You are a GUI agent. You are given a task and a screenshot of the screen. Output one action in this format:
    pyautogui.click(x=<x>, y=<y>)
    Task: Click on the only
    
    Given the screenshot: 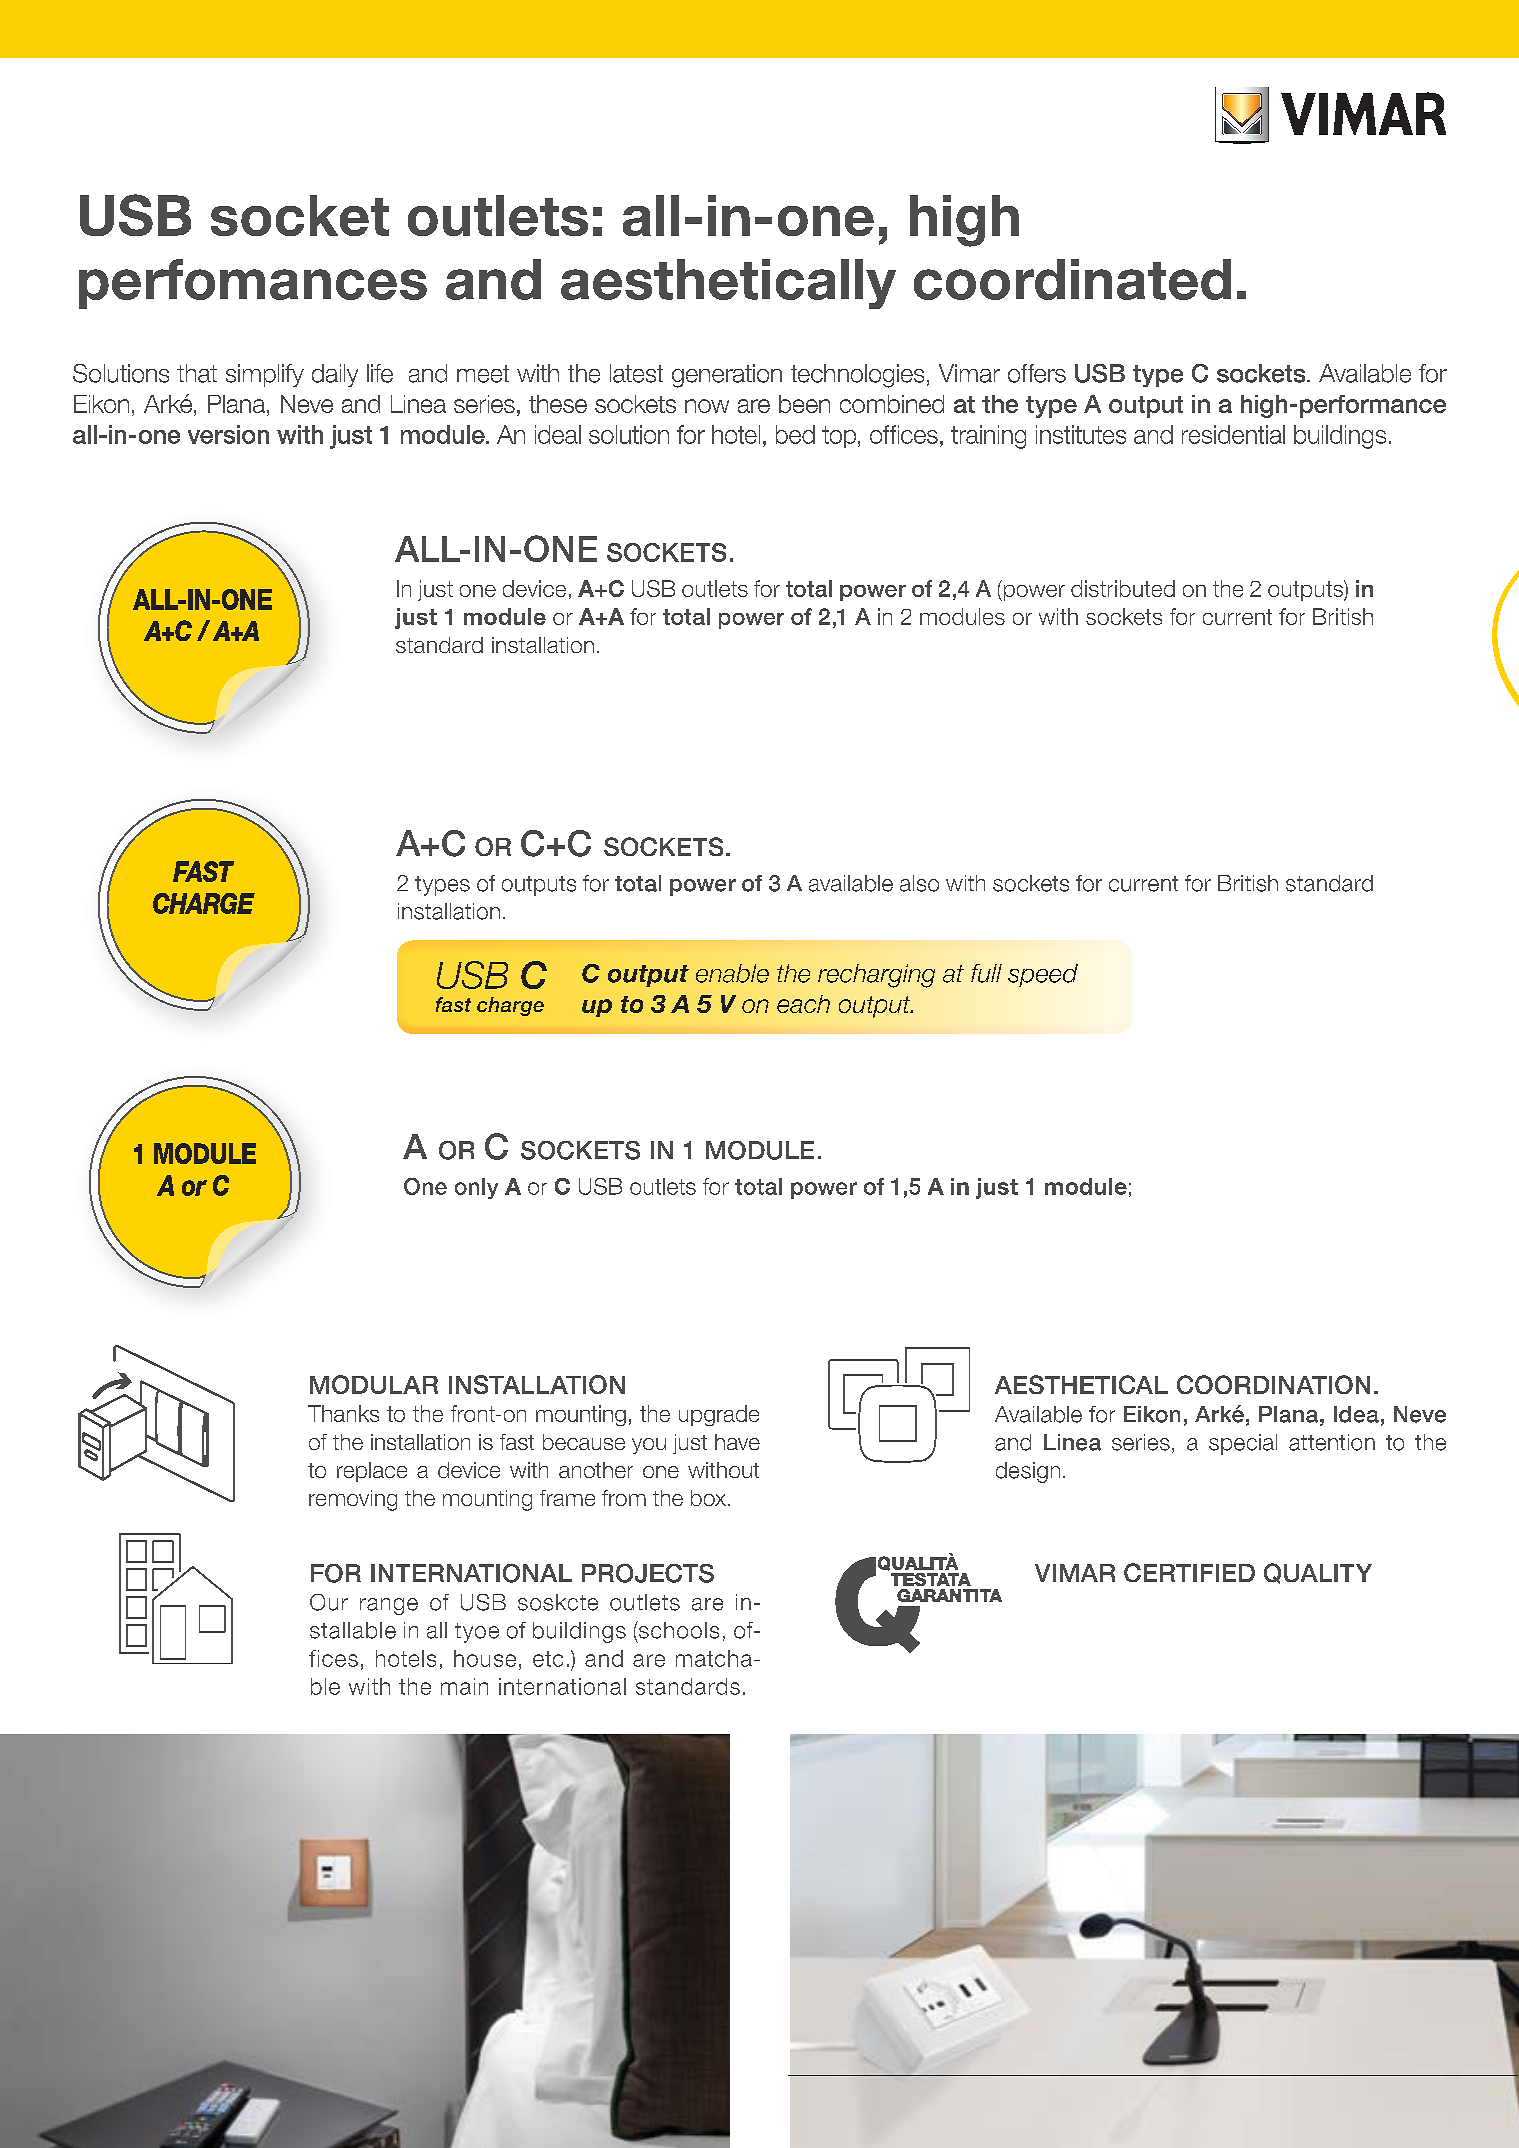 What is the action you would take?
    pyautogui.click(x=476, y=1188)
